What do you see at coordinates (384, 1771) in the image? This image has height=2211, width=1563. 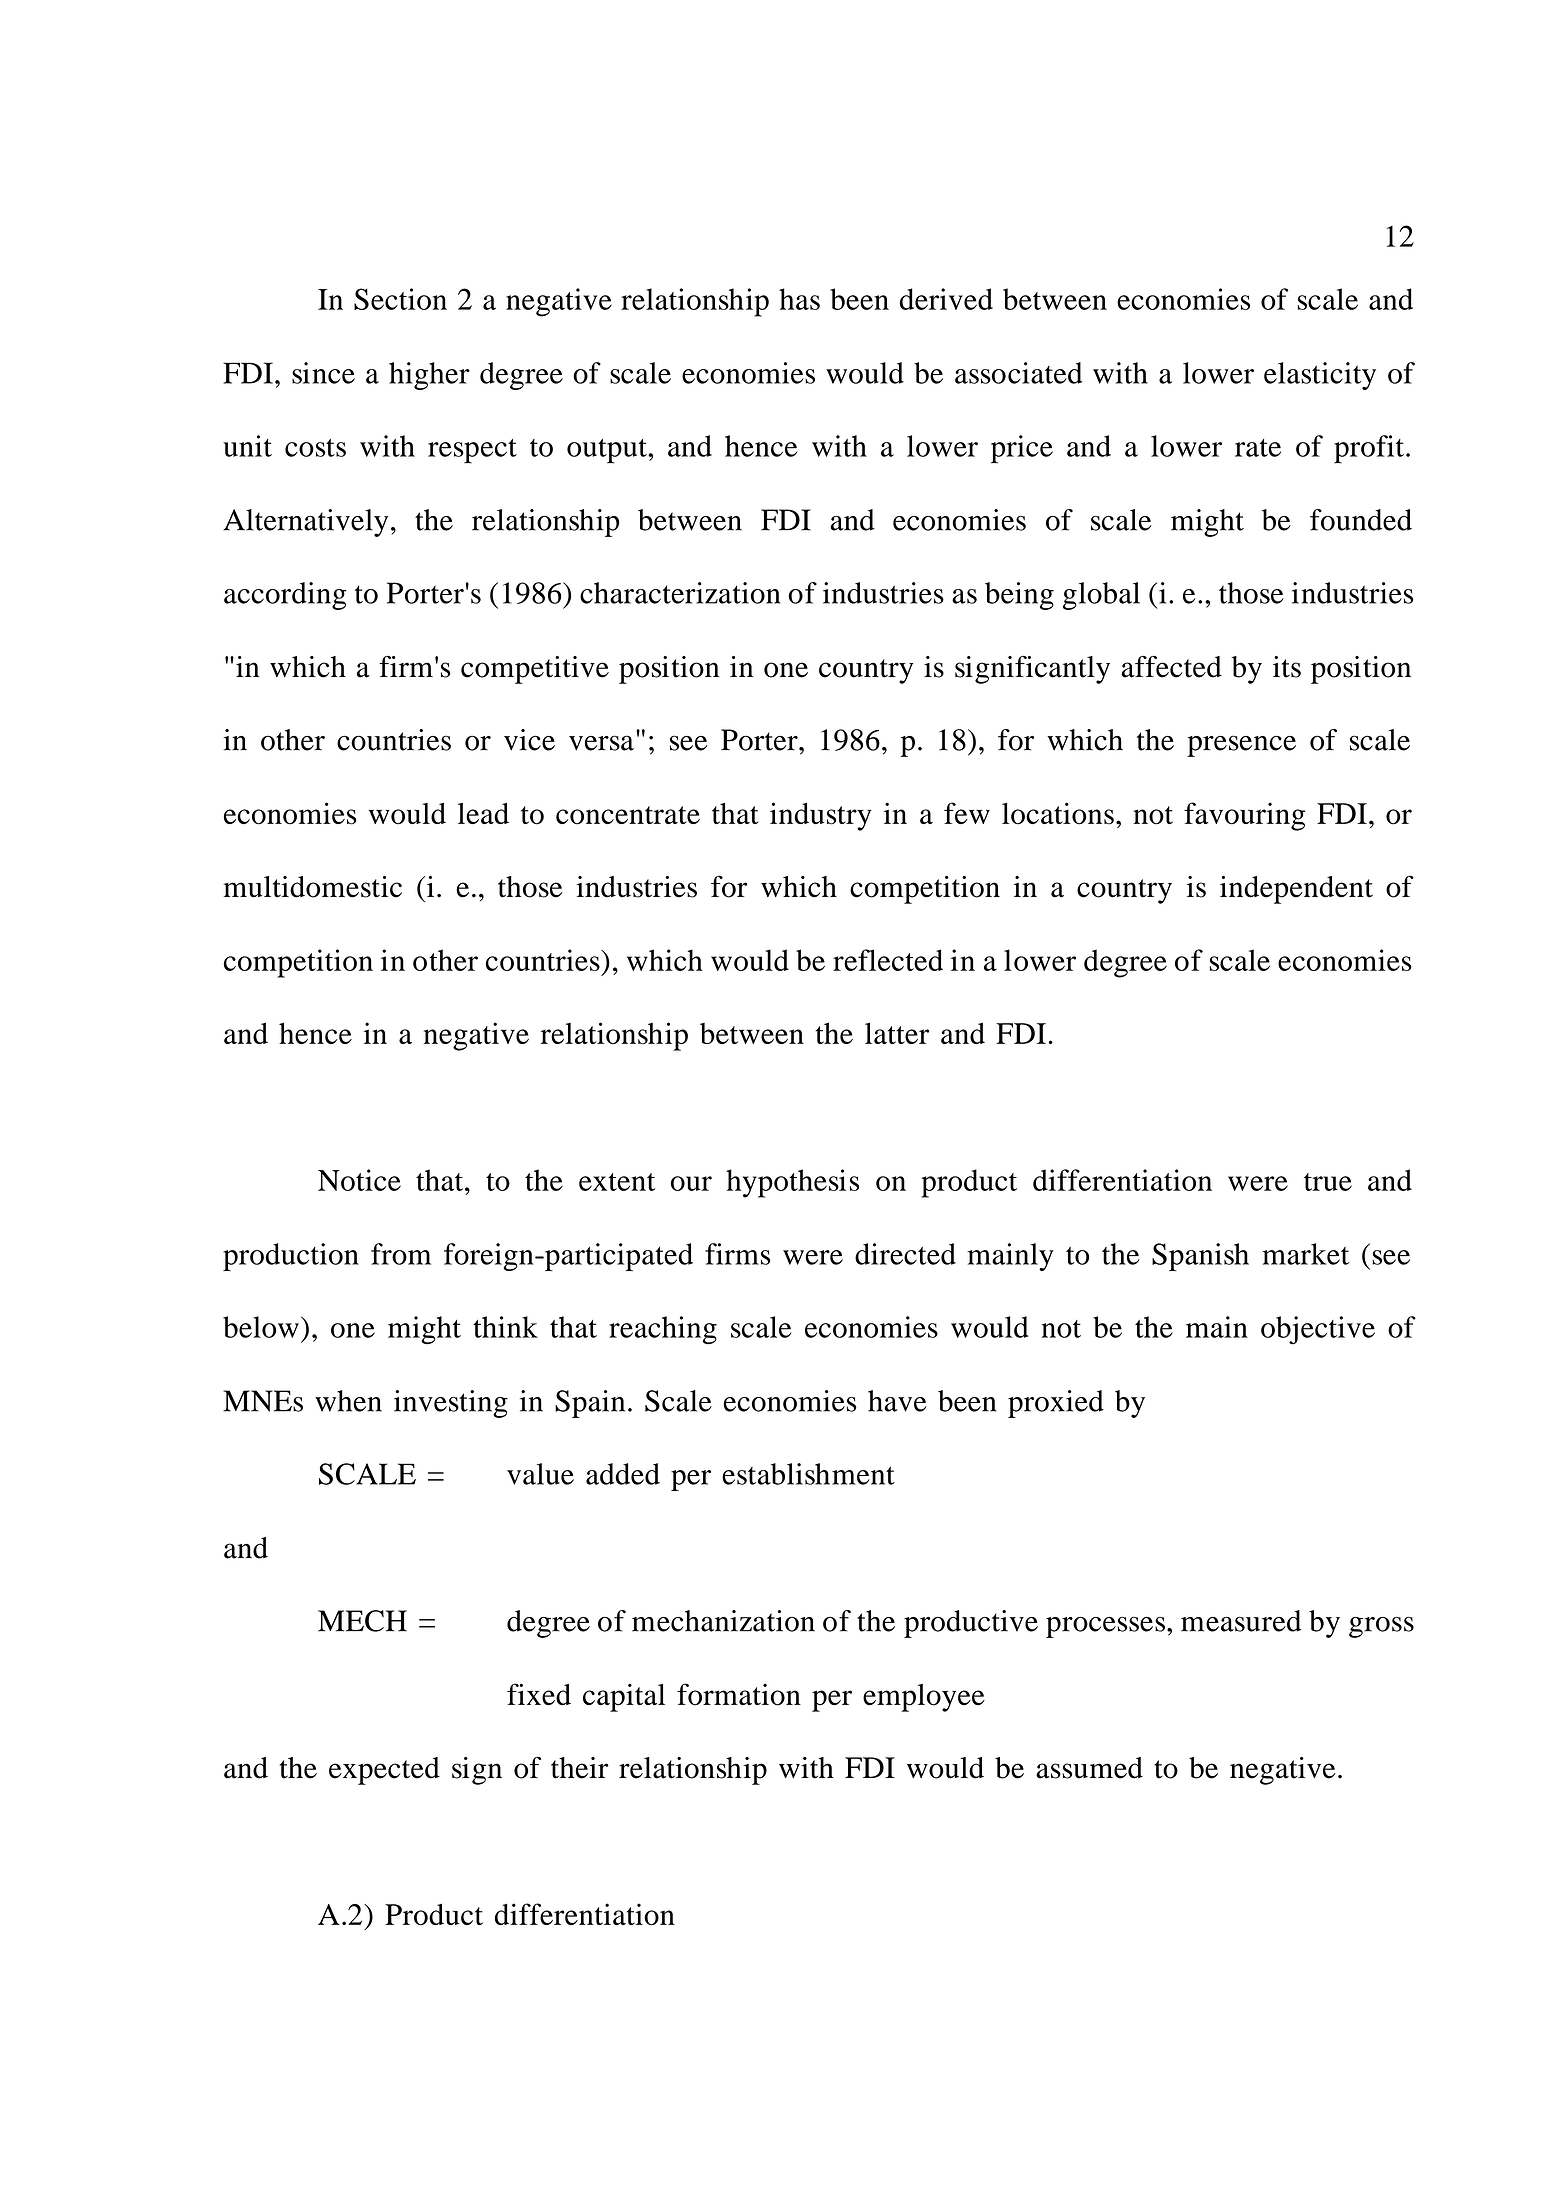 I see `expected` at bounding box center [384, 1771].
